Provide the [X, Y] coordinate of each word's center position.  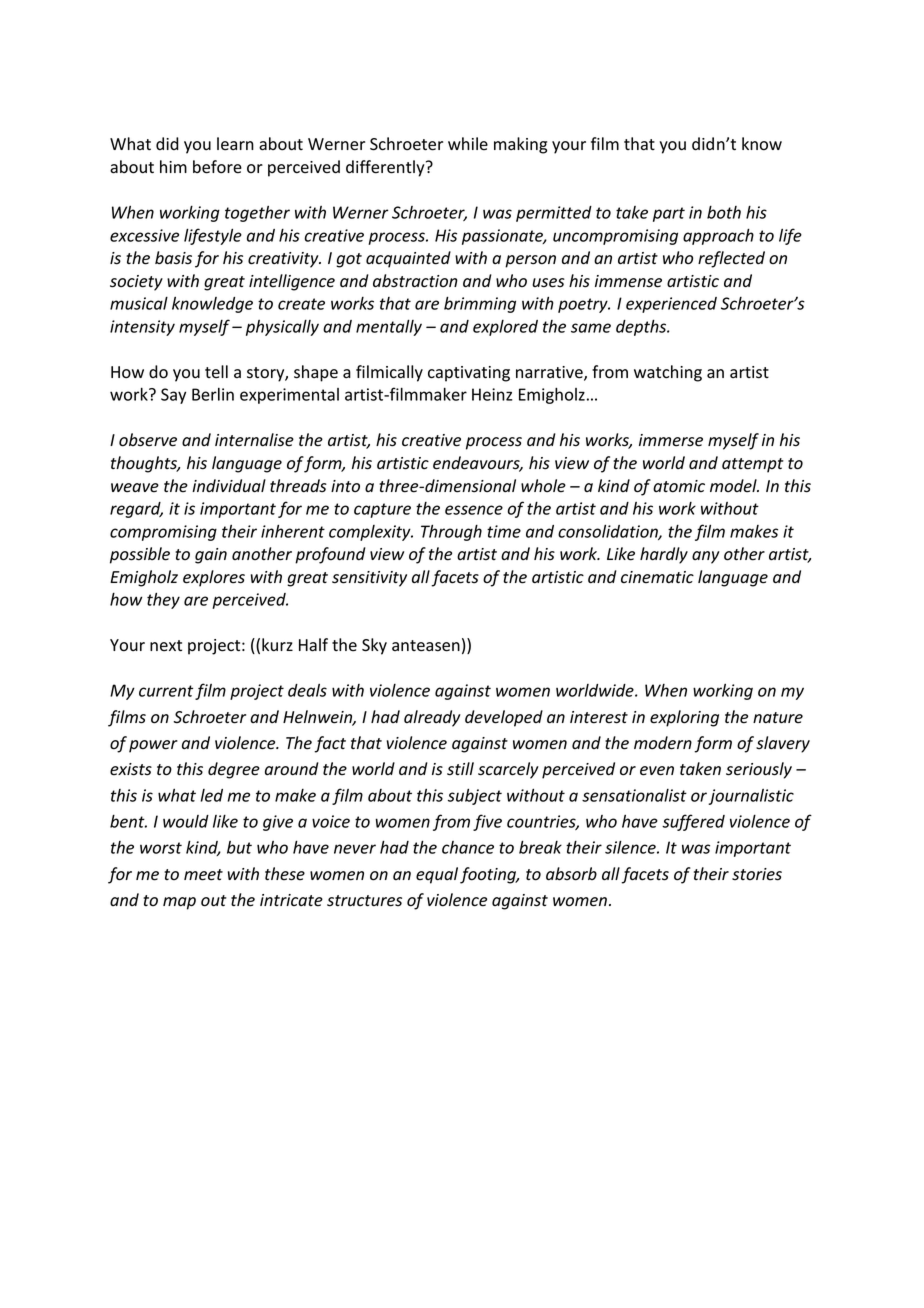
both [724, 212]
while [468, 143]
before [217, 167]
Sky [374, 646]
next [166, 646]
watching [668, 373]
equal [437, 875]
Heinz [492, 394]
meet [203, 875]
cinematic [657, 577]
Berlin [213, 394]
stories [757, 874]
